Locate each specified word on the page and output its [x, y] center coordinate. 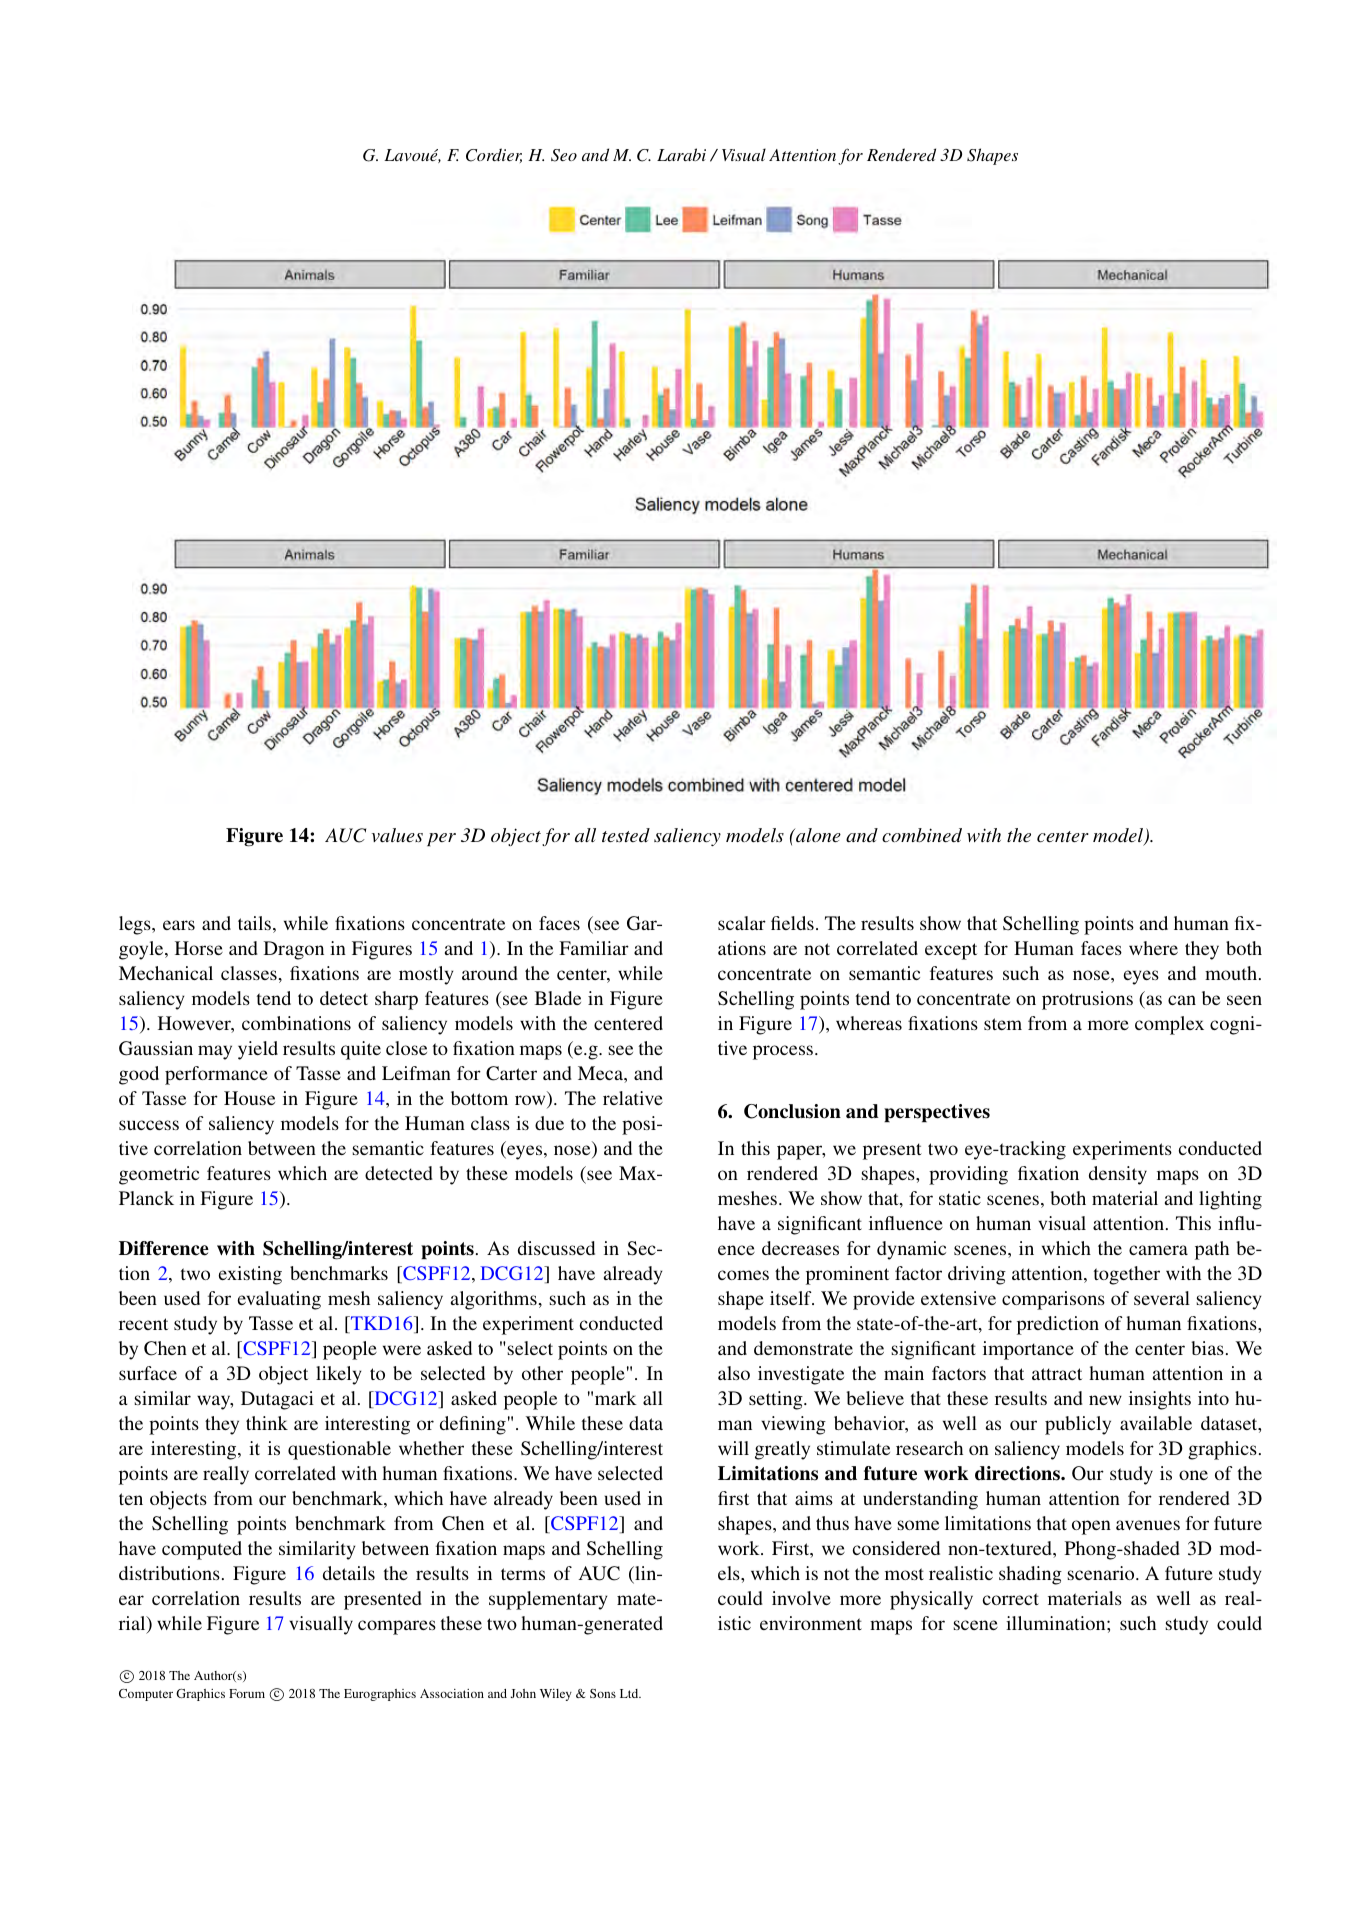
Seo [564, 155]
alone [817, 835]
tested [626, 835]
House [249, 1098]
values [397, 835]
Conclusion [792, 1111]
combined [922, 835]
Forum [247, 1693]
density [1118, 1175]
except [951, 951]
